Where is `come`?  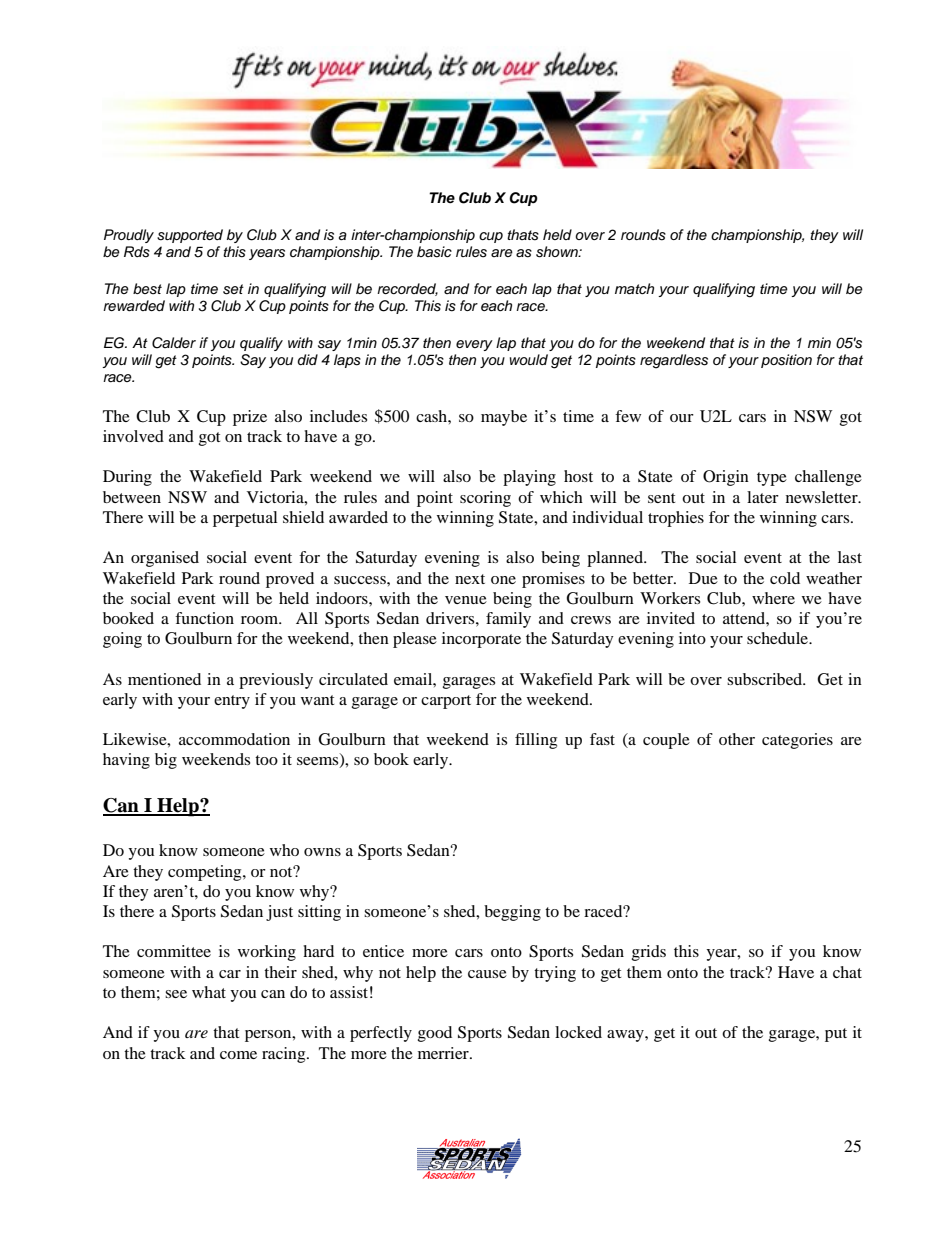 come is located at coordinates (238, 1055).
